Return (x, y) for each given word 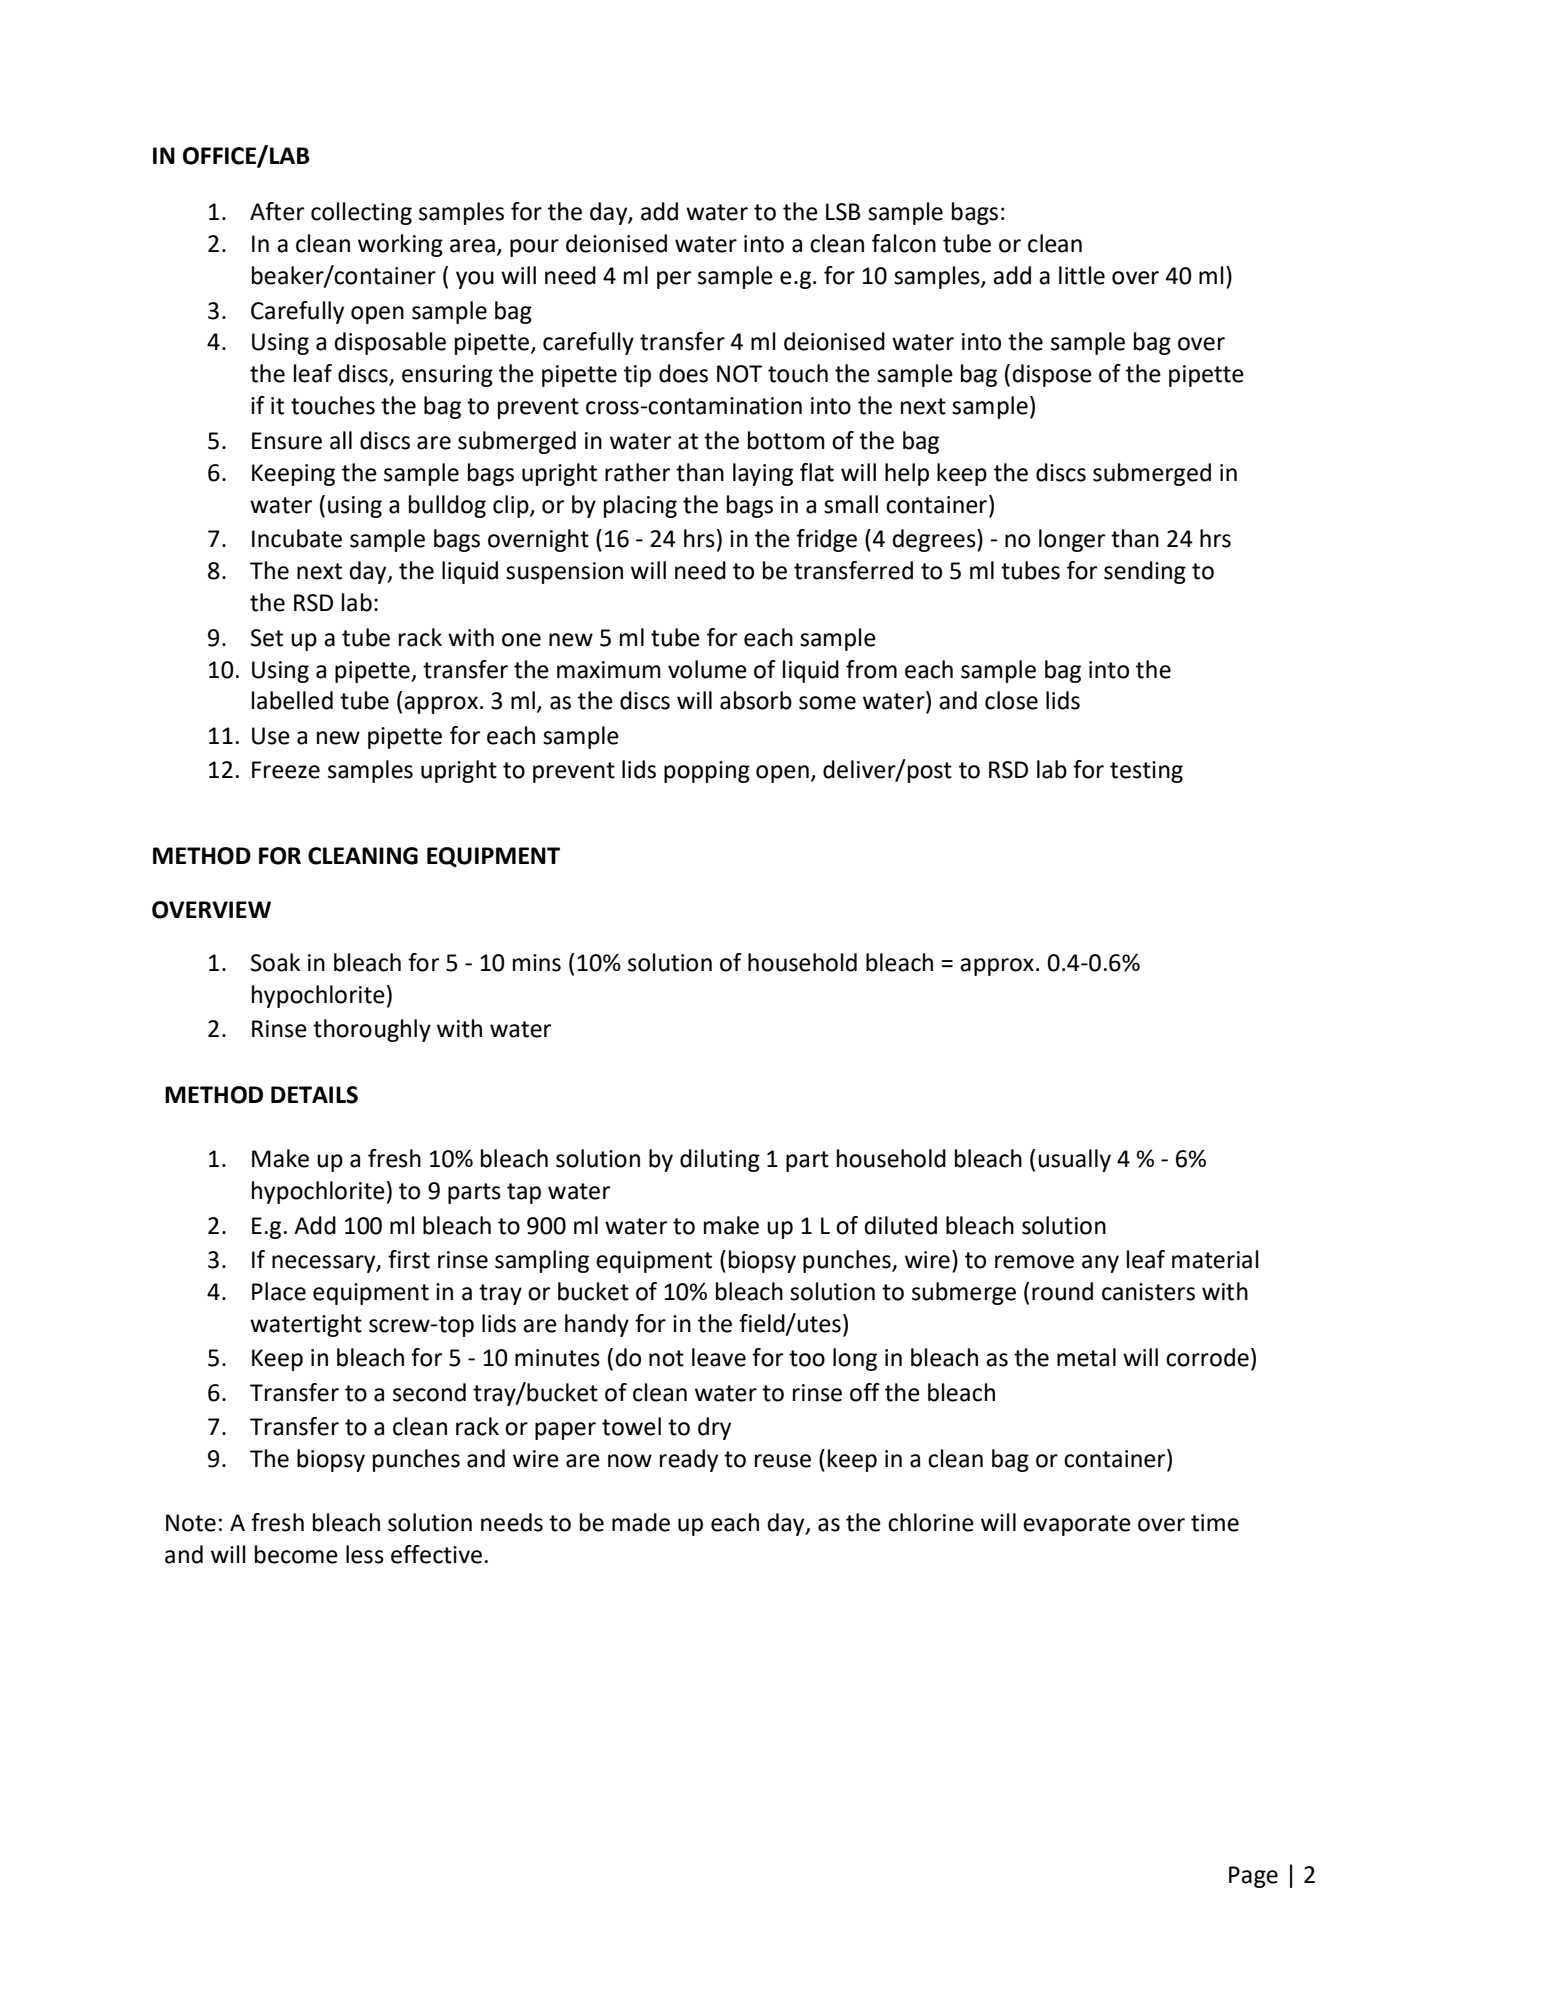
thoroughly (372, 1030)
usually (1074, 1160)
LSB (843, 212)
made (641, 1522)
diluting (720, 1160)
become (296, 1554)
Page (1253, 1877)
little (1082, 275)
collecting (361, 213)
